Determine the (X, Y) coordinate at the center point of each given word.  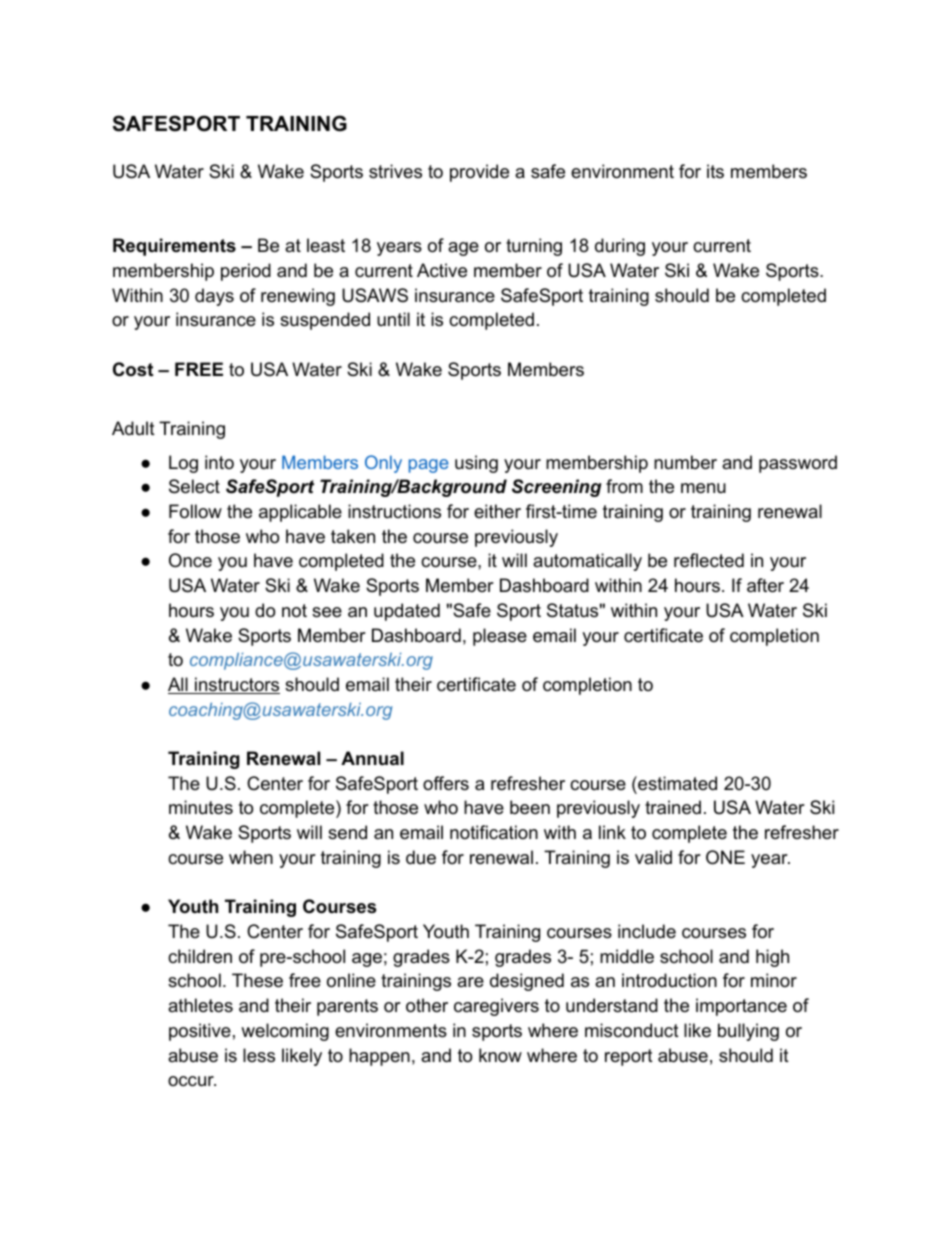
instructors (236, 685)
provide (479, 173)
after (765, 585)
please (500, 637)
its (715, 171)
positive (200, 1032)
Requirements (174, 247)
